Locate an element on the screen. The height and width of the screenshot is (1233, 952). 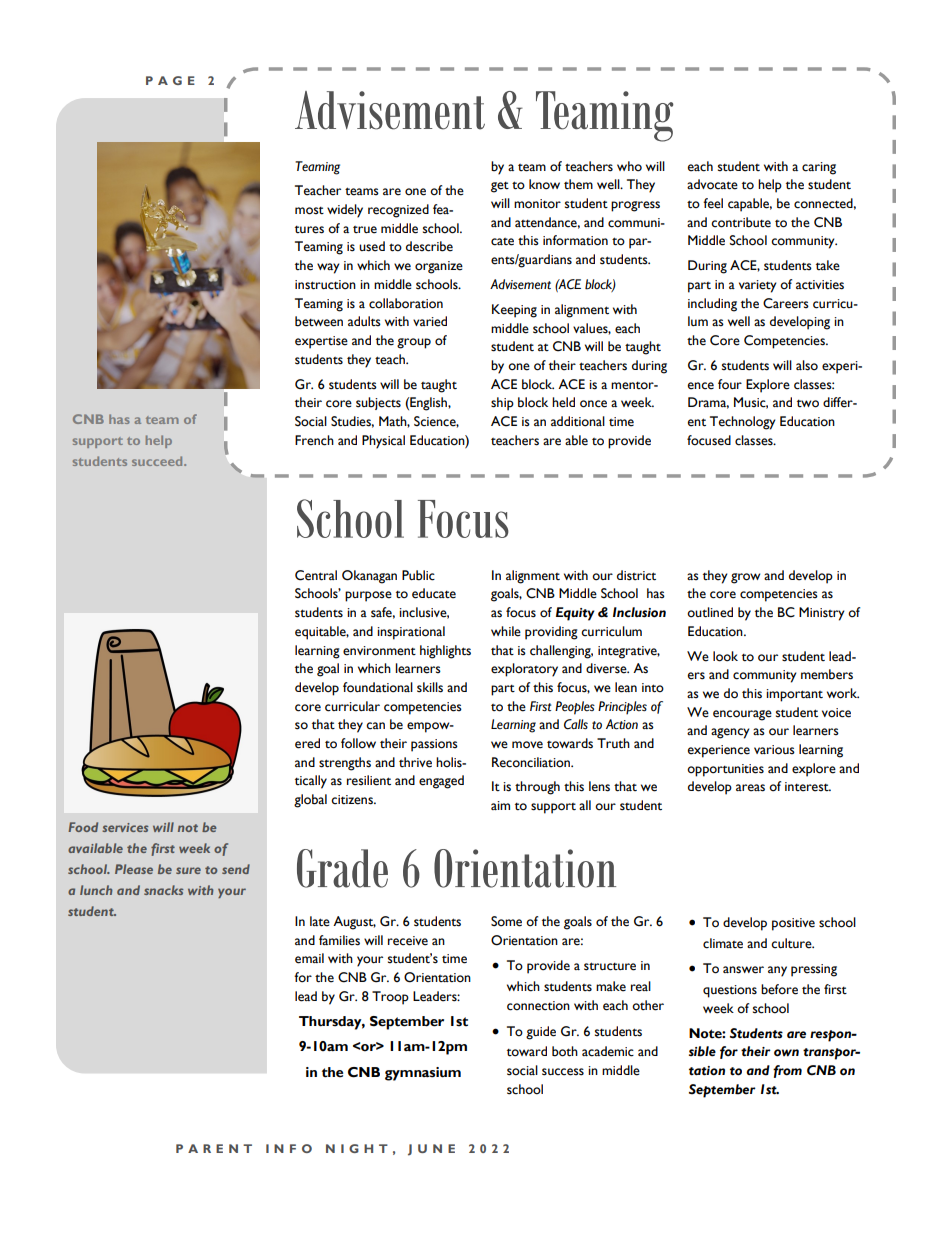
email is located at coordinates (309, 958).
